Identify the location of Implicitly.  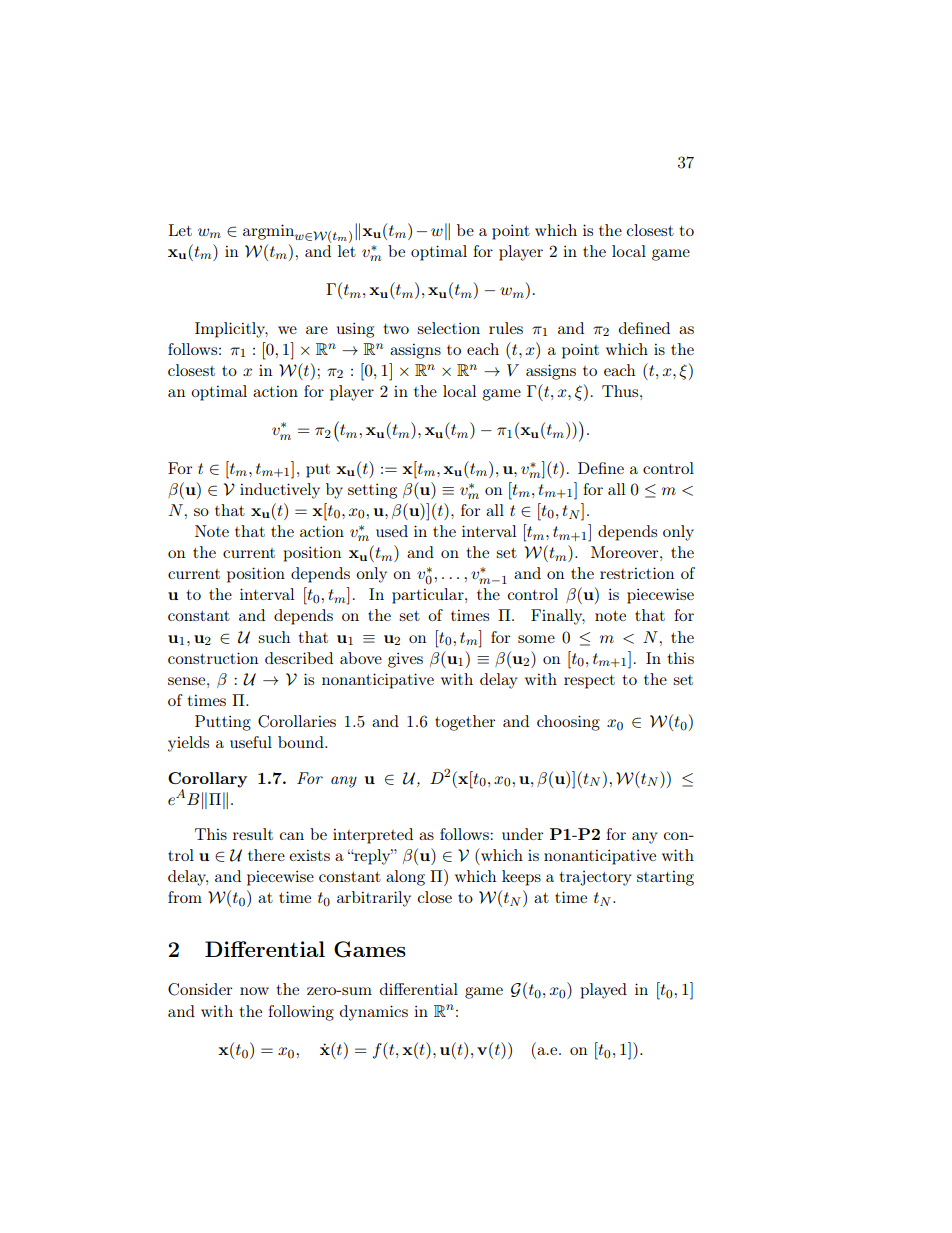
(231, 330).
